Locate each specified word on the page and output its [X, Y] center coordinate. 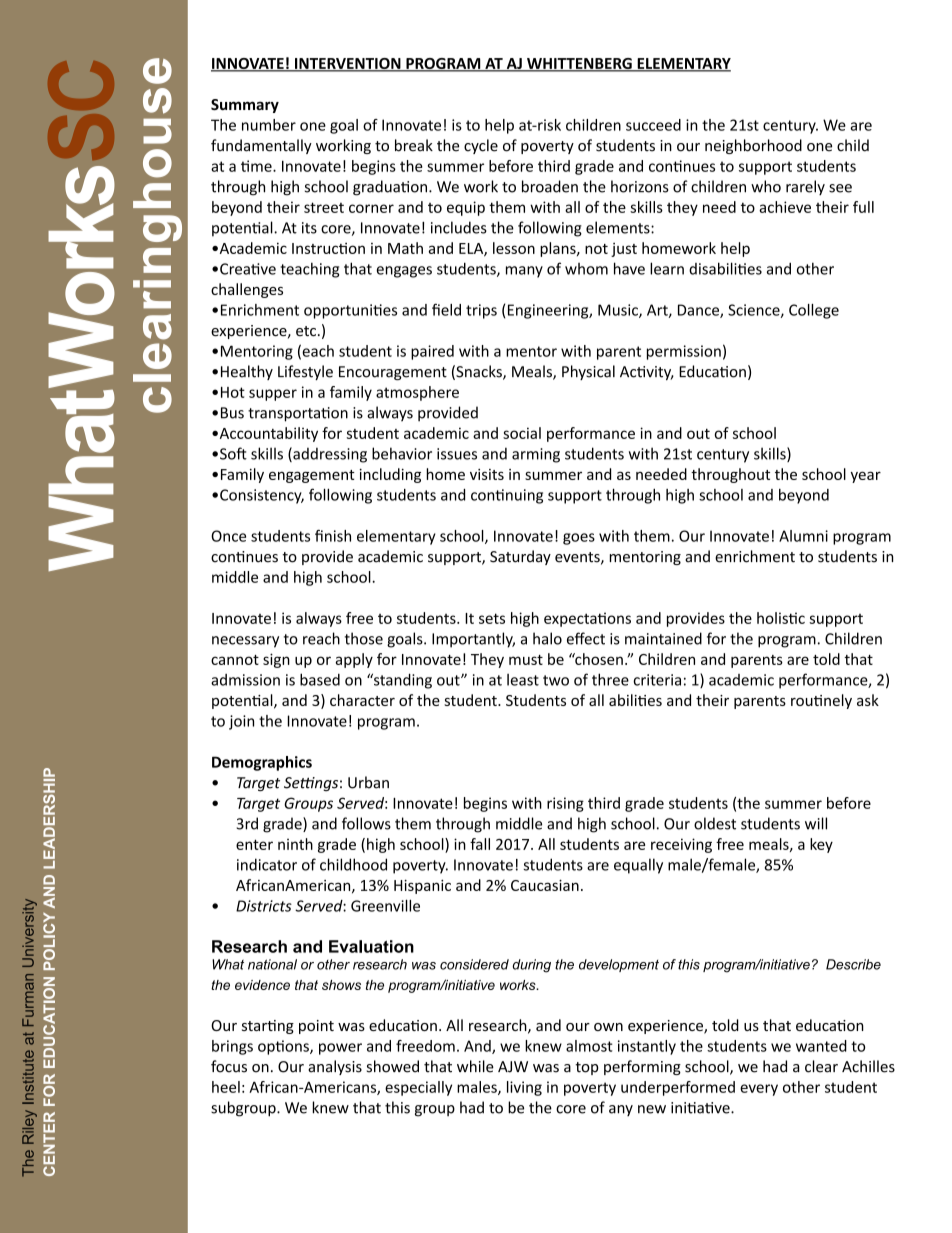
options [284, 1047]
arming [536, 455]
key [821, 845]
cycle [481, 146]
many [524, 272]
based [320, 679]
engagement [312, 476]
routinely [821, 701]
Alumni [803, 536]
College [814, 311]
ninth [295, 844]
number [269, 125]
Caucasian [545, 885]
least [523, 680]
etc [306, 331]
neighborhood [753, 146]
